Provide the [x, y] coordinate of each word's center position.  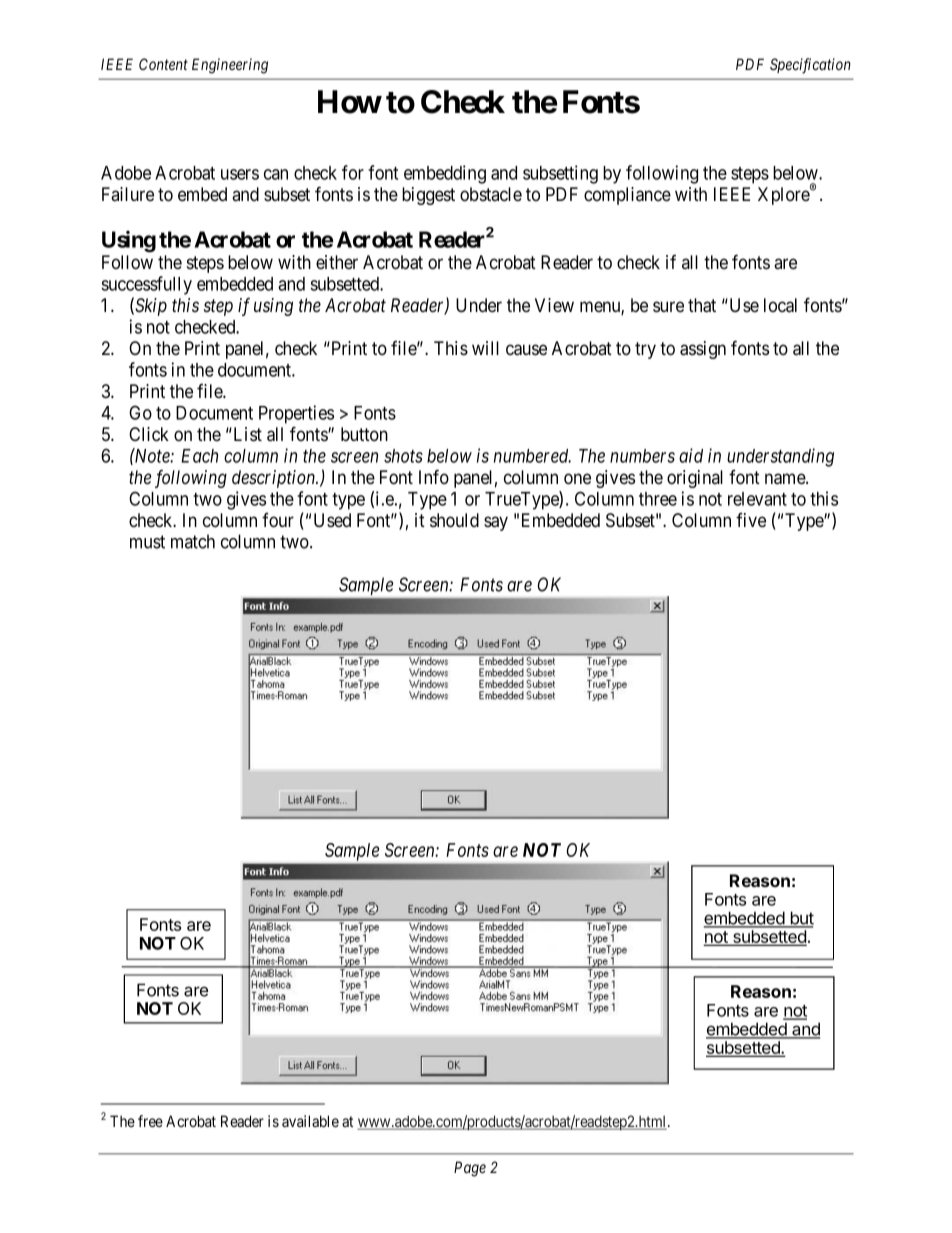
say [496, 523]
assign [703, 350]
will [485, 348]
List [246, 434]
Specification [810, 66]
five [751, 520]
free [150, 1121]
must [147, 542]
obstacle [491, 194]
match [193, 541]
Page [470, 1169]
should [454, 520]
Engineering [230, 66]
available [310, 1121]
